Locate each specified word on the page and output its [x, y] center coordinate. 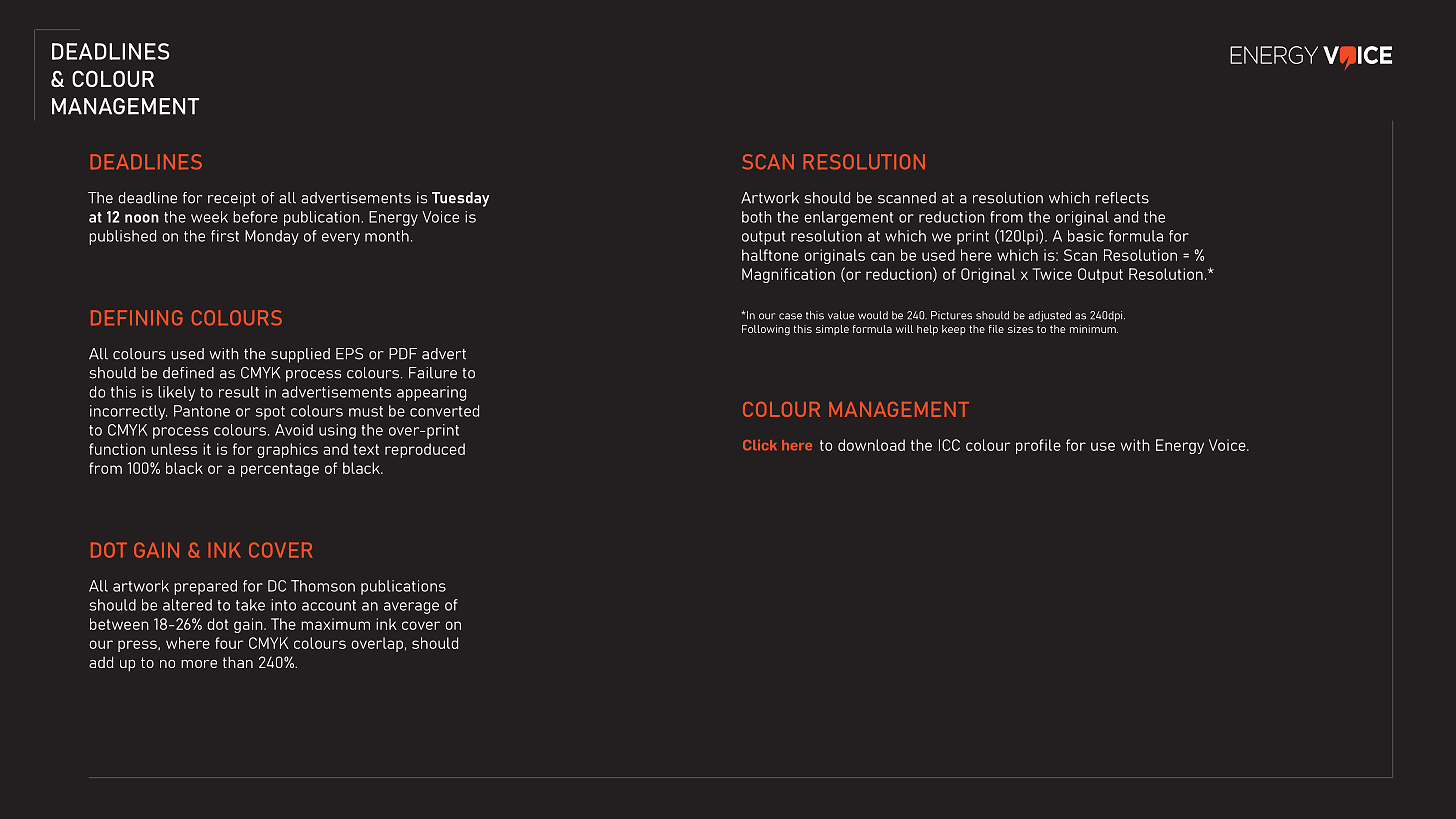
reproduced [425, 450]
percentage [280, 470]
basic [1086, 236]
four [229, 643]
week [209, 217]
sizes [1020, 329]
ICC [949, 445]
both [757, 217]
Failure [433, 373]
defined [188, 373]
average [411, 608]
